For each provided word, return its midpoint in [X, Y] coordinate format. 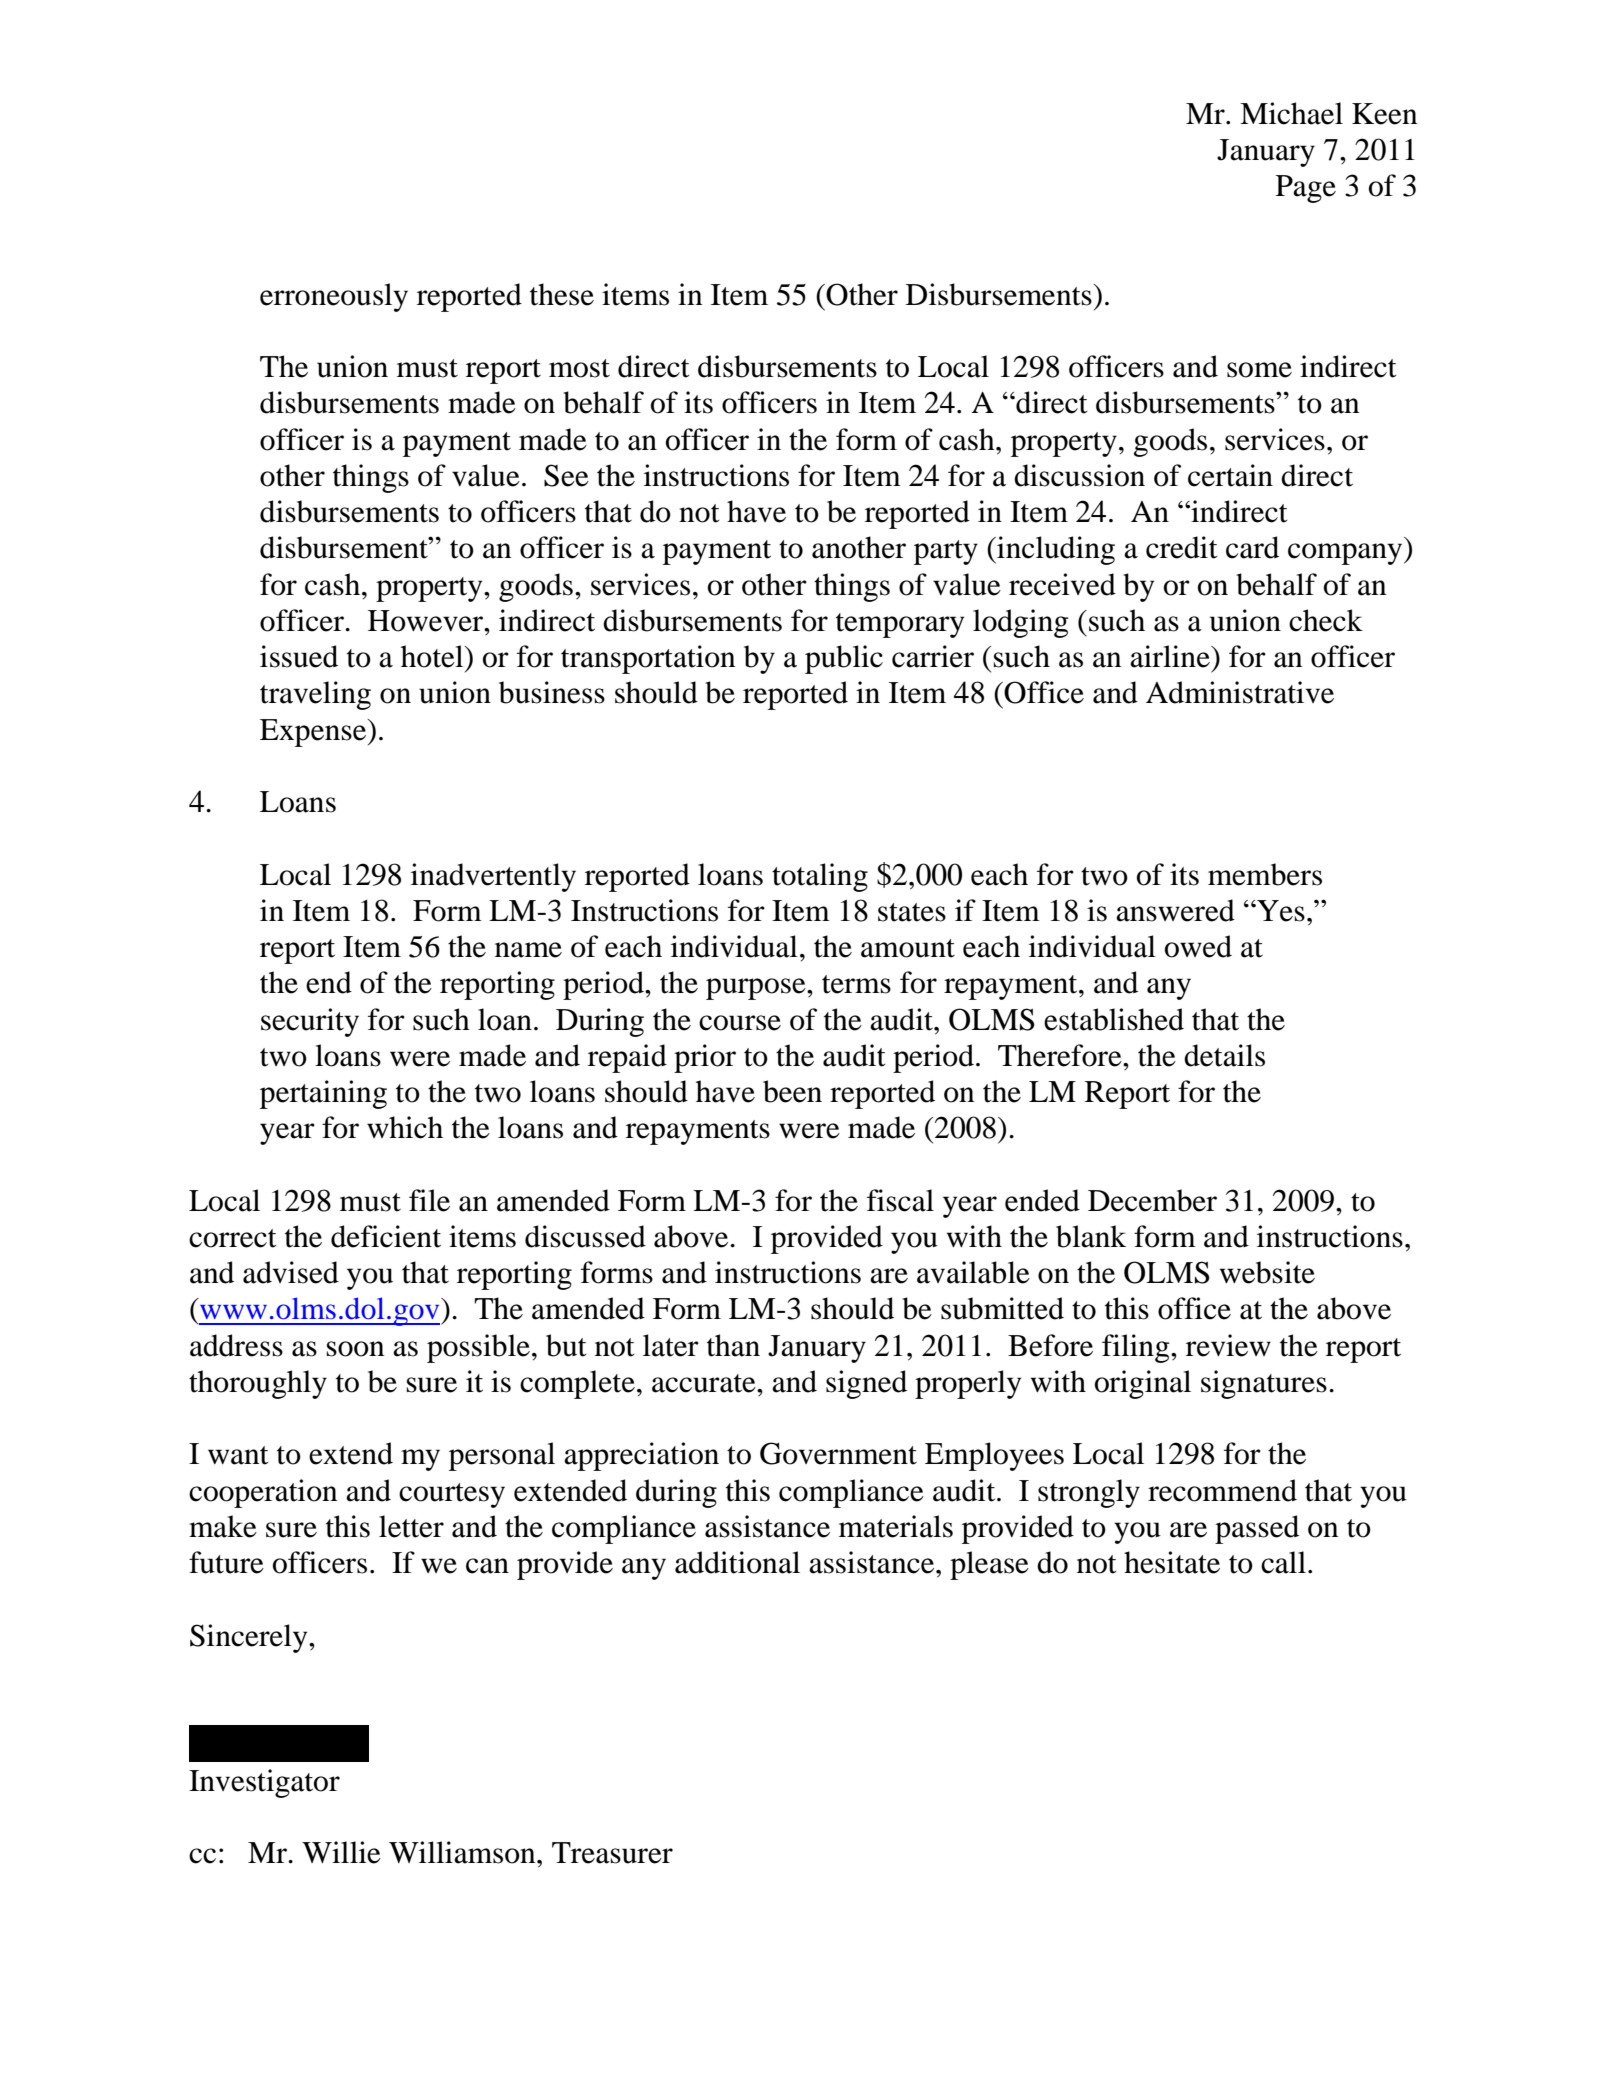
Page [1306, 189]
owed [1198, 946]
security [310, 1022]
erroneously [334, 297]
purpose [757, 989]
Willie [341, 1852]
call [1283, 1562]
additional [737, 1562]
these [562, 294]
